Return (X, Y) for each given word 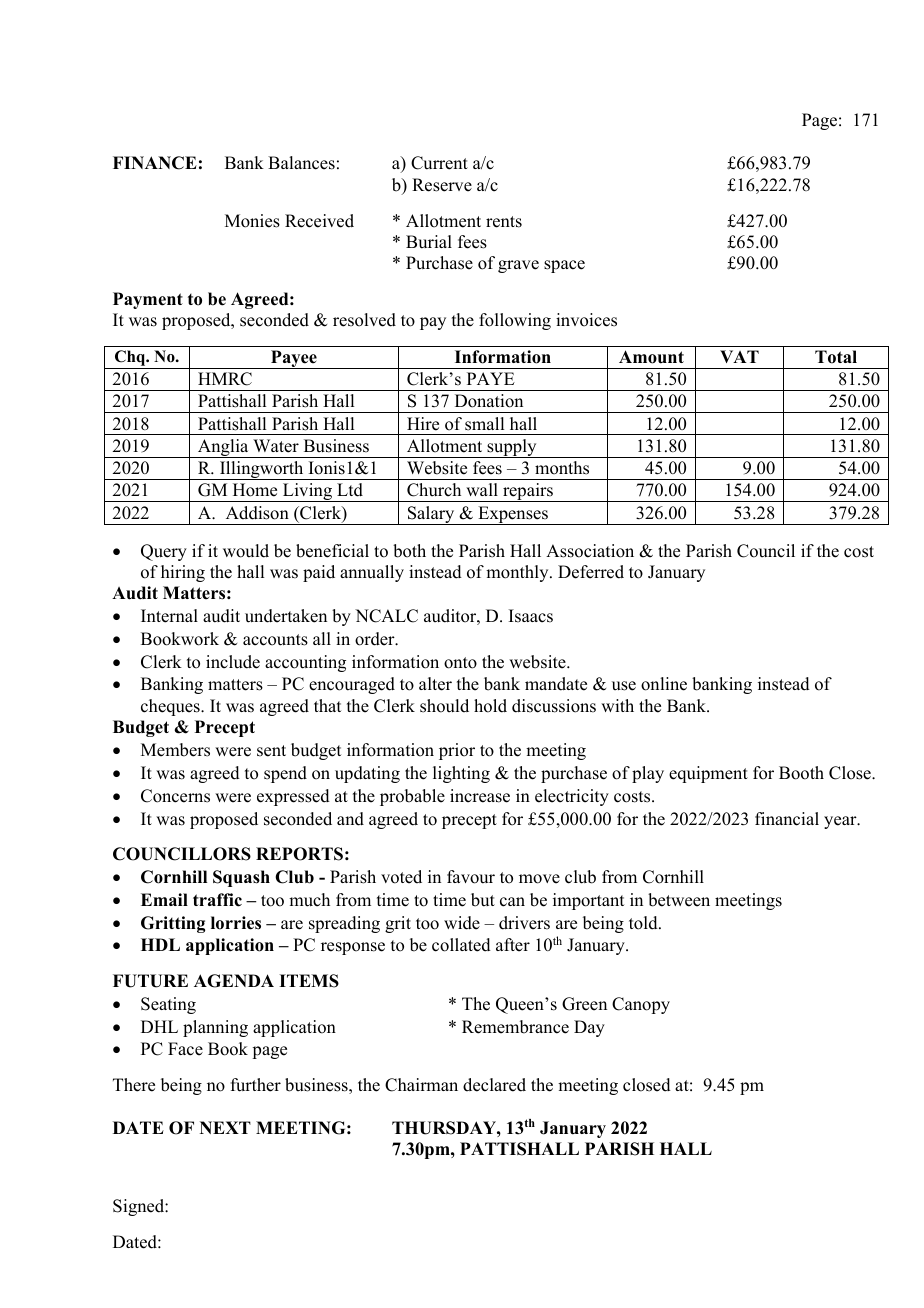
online (664, 684)
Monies (252, 221)
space (564, 266)
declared (494, 1085)
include (233, 662)
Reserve (442, 185)
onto (460, 663)
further (256, 1085)
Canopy (641, 1005)
